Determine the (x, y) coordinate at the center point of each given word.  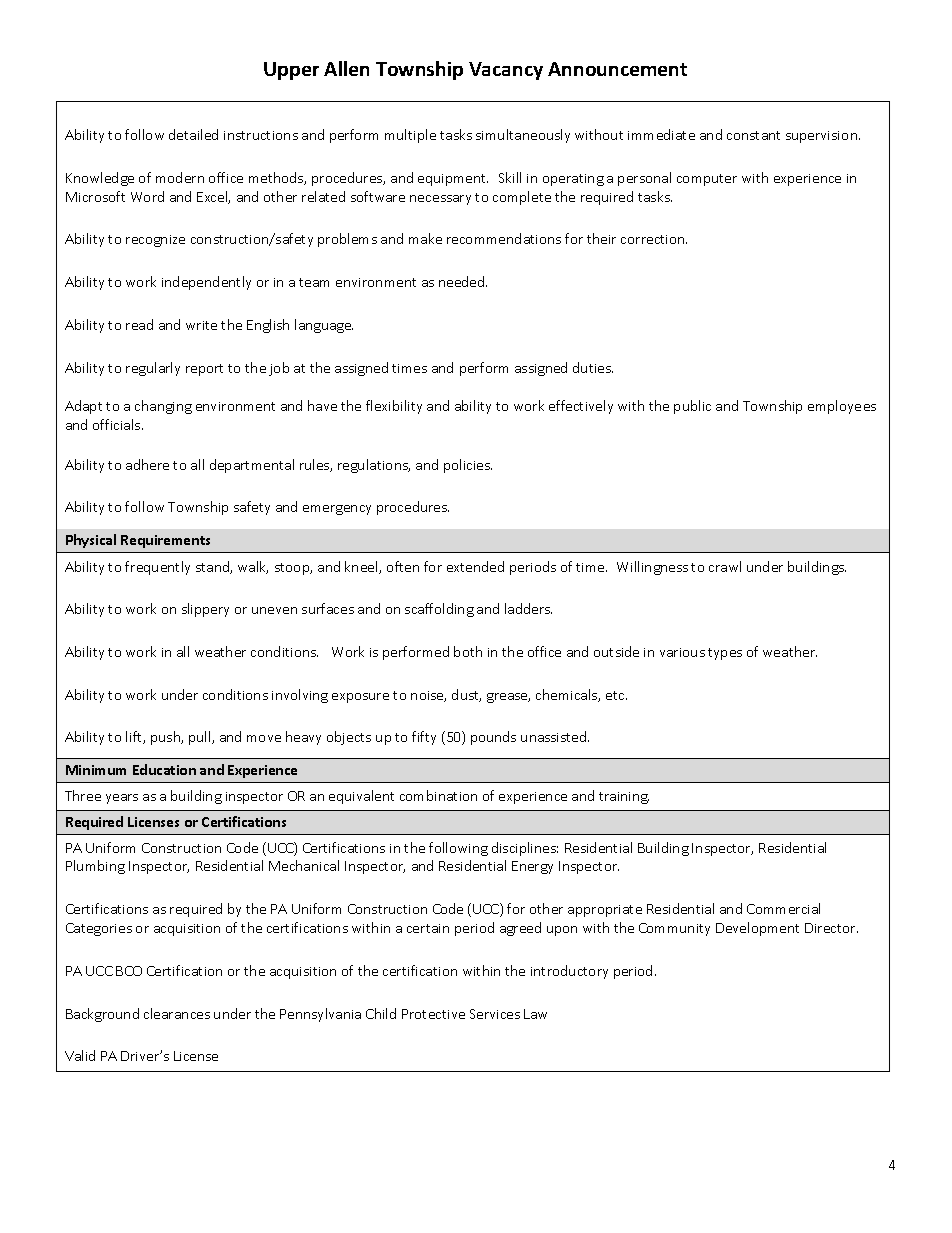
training (624, 798)
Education (164, 769)
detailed (193, 134)
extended (475, 566)
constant (753, 135)
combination (438, 795)
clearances (177, 1013)
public (692, 407)
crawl (725, 566)
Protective (433, 1014)
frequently (157, 568)
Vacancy (506, 71)
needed (463, 281)
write (201, 325)
